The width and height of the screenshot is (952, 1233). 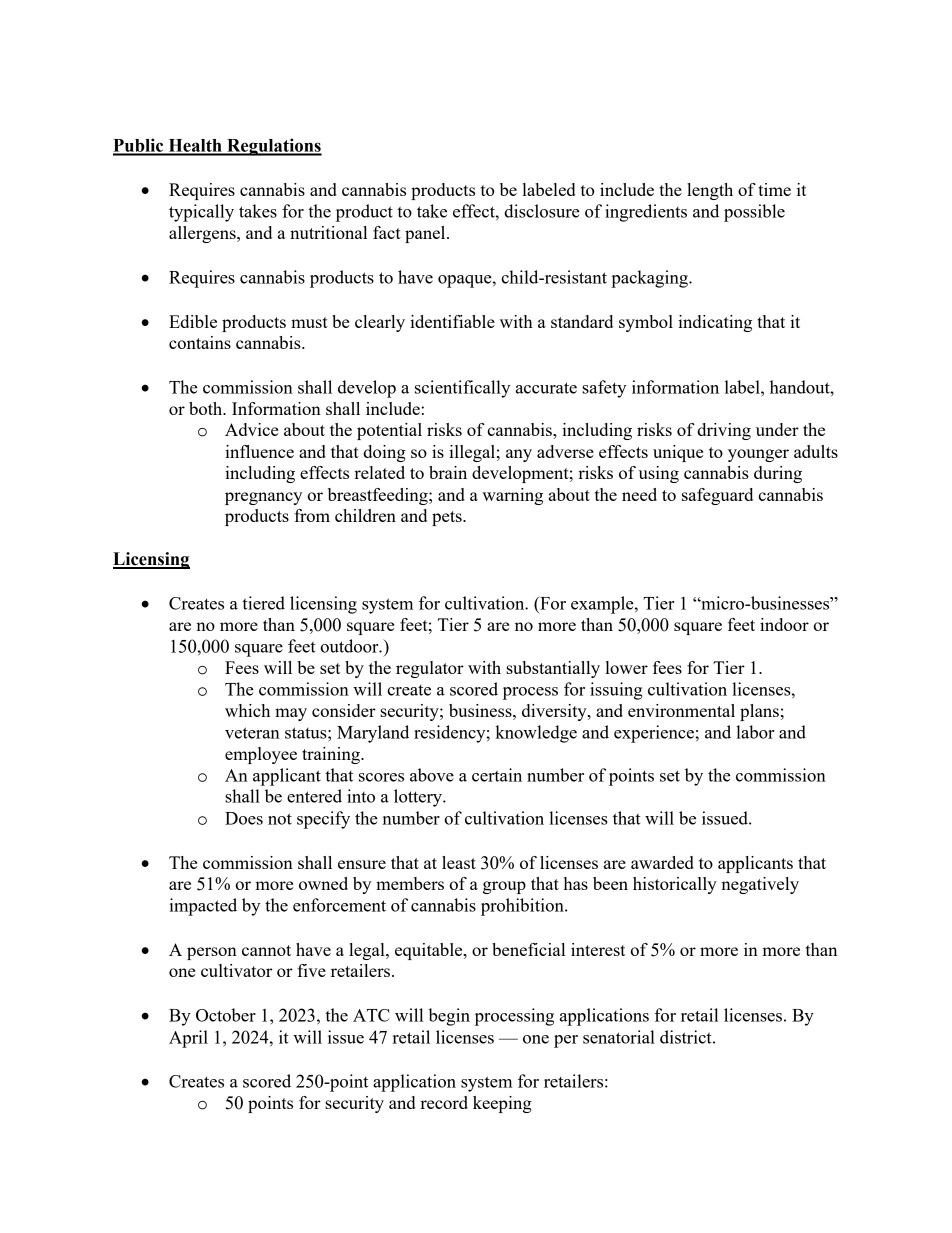 What do you see at coordinates (542, 211) in the screenshot?
I see `disclosure` at bounding box center [542, 211].
